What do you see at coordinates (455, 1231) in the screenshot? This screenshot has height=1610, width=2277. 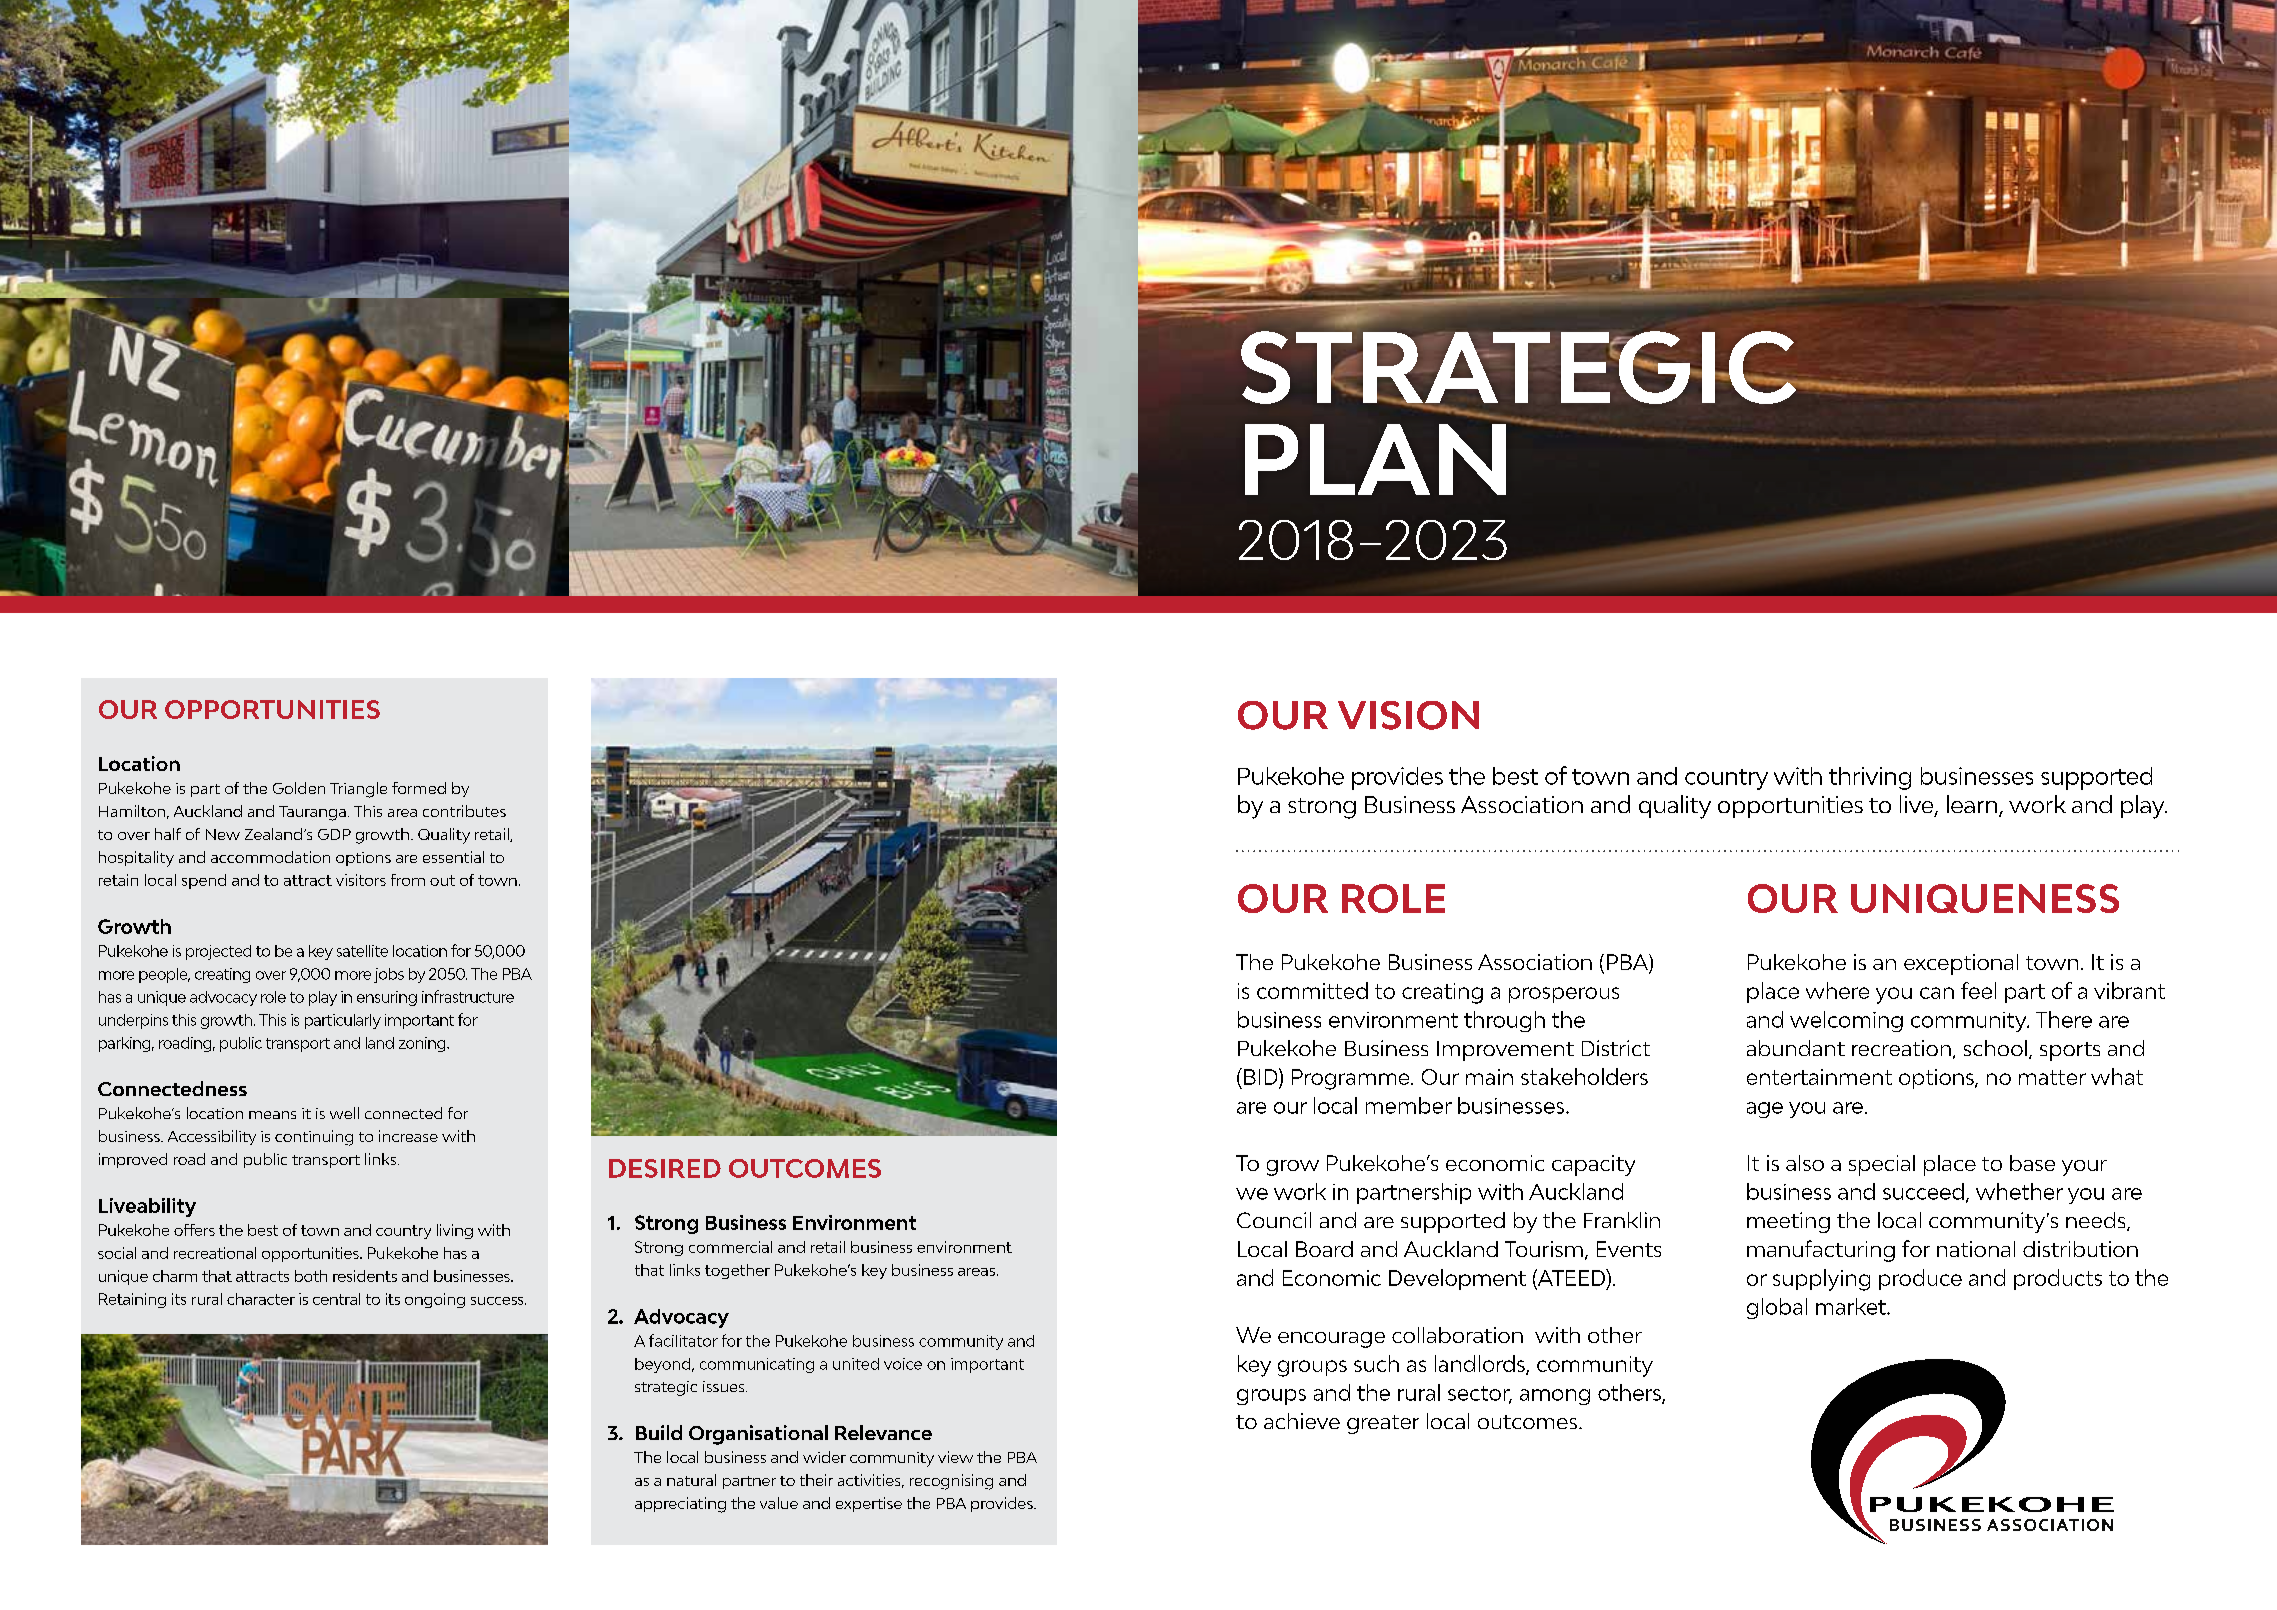 I see `living` at bounding box center [455, 1231].
